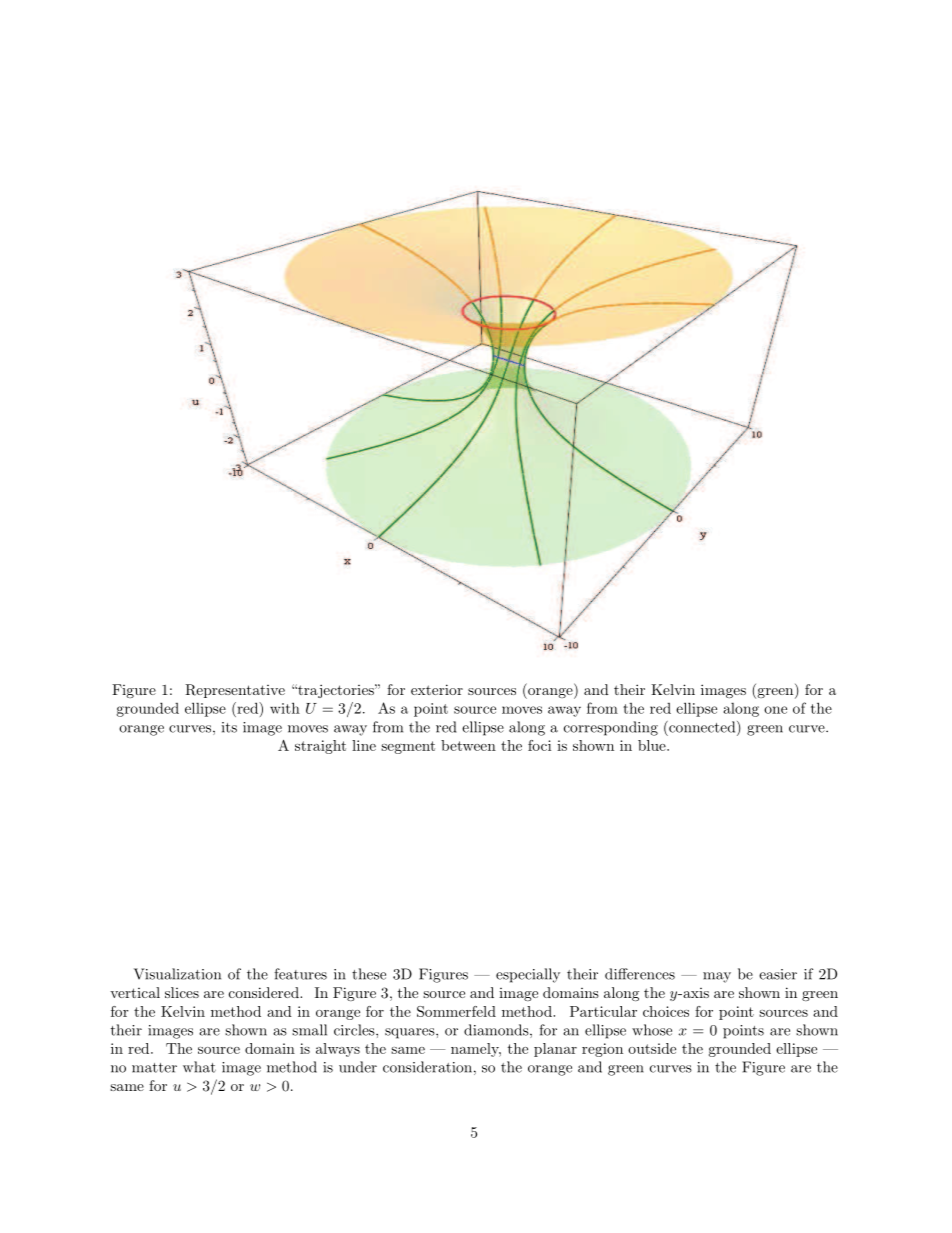 Image resolution: width=952 pixels, height=1233 pixels. Describe the element at coordinates (640, 974) in the page. I see `differences` at that location.
